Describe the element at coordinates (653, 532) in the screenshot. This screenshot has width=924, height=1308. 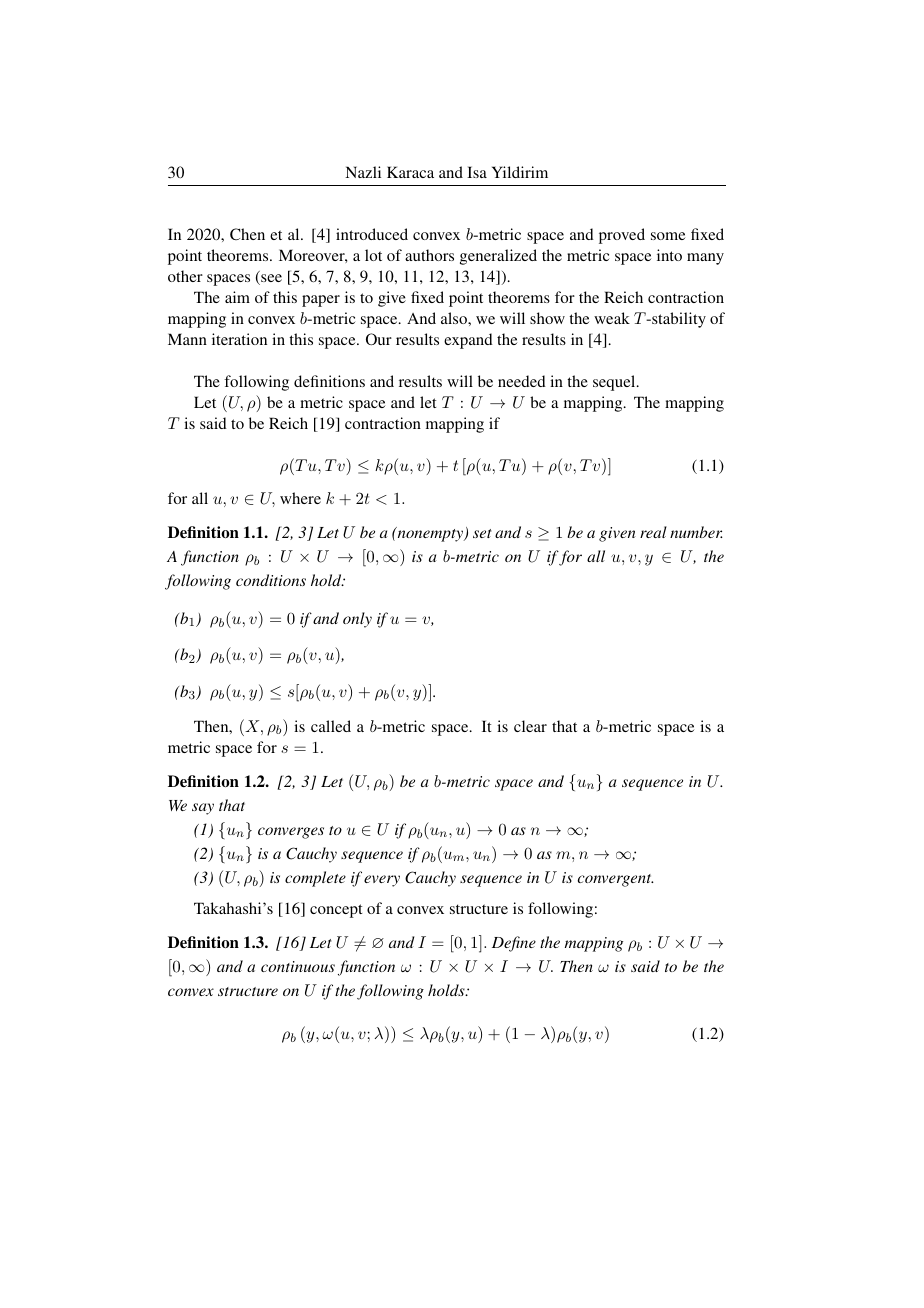
I see `real` at that location.
